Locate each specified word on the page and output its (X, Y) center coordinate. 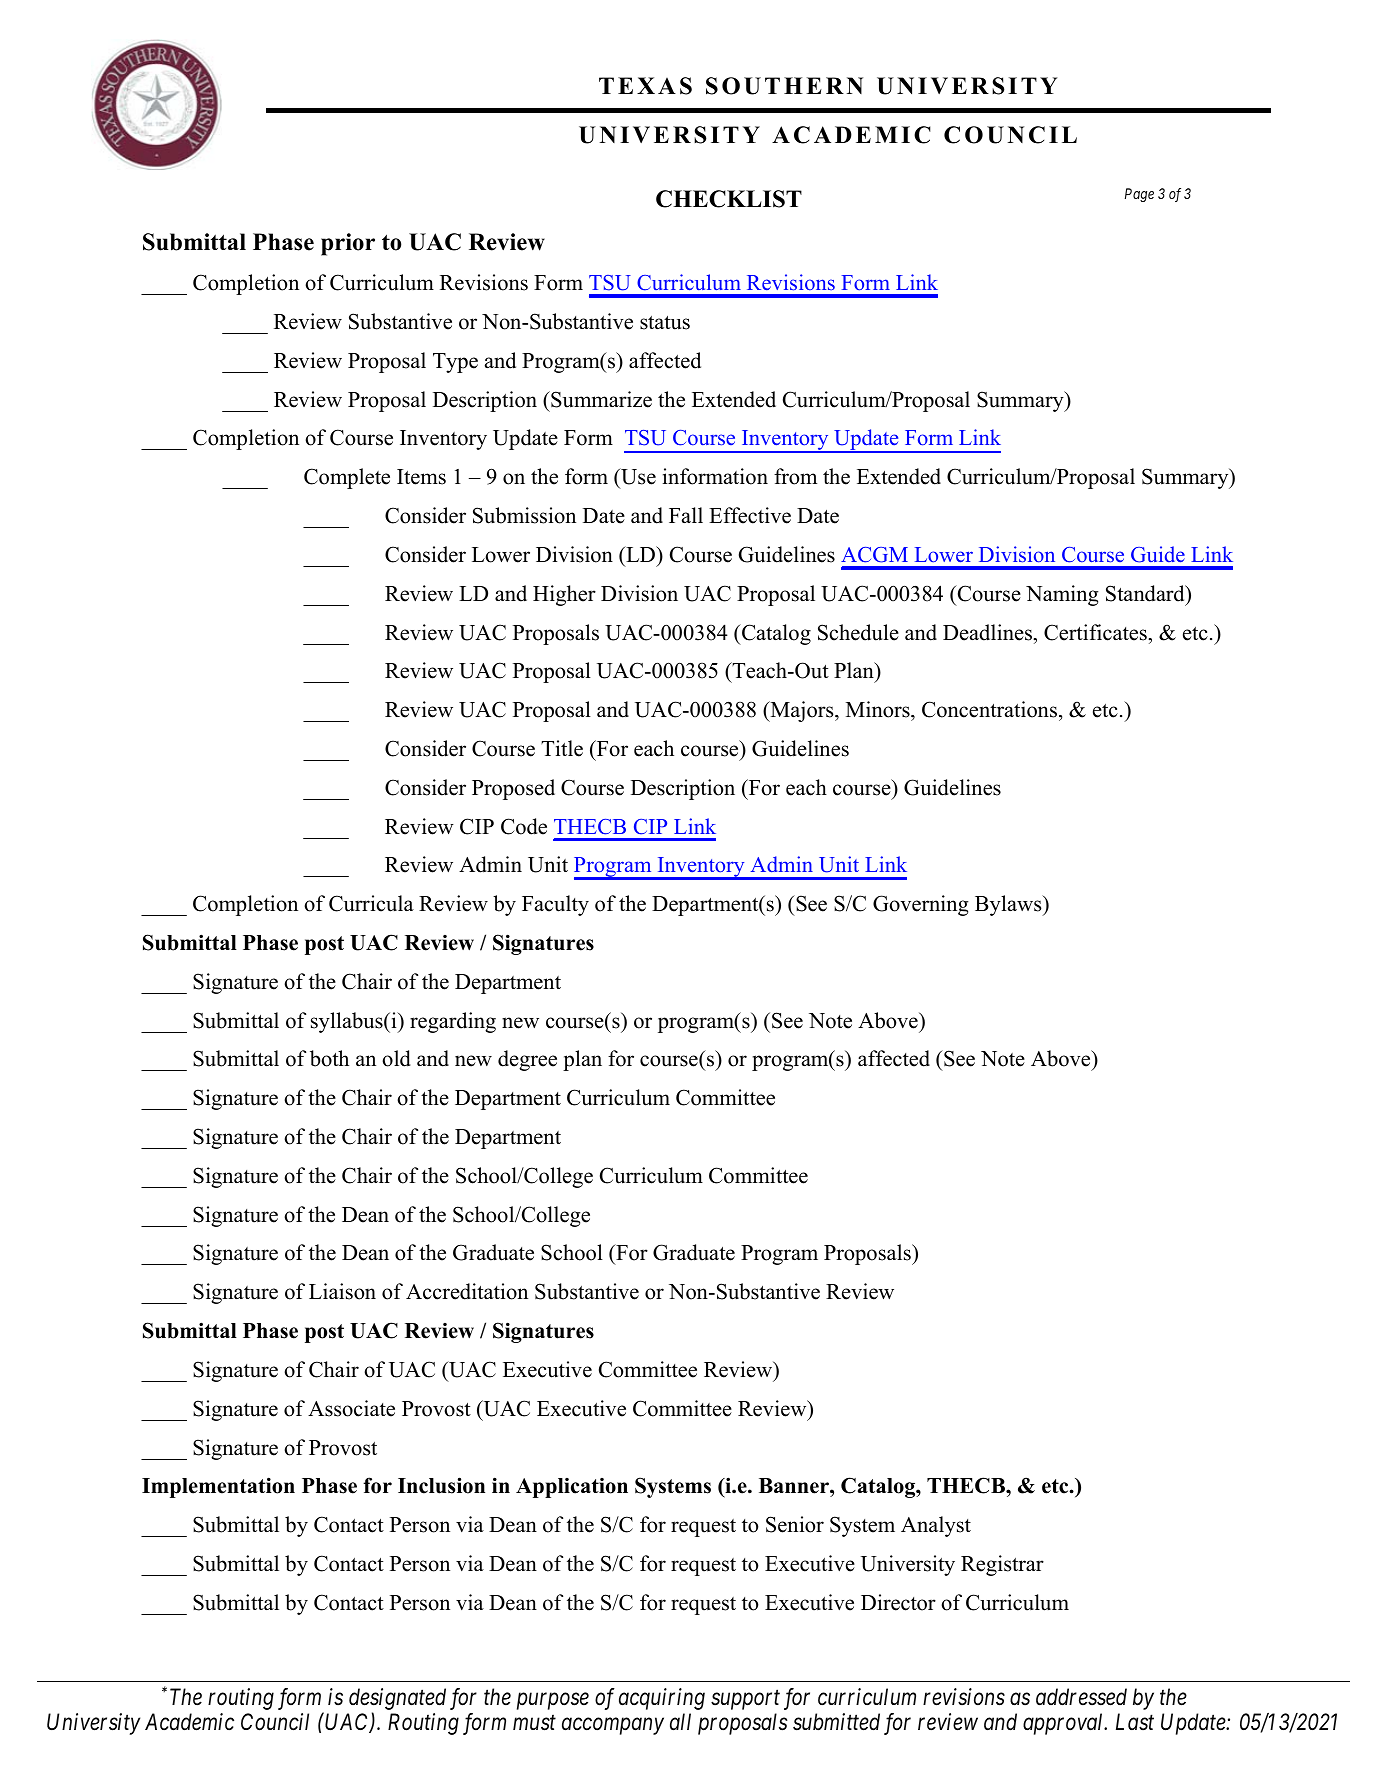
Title (562, 748)
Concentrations (989, 709)
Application (572, 1488)
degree (527, 1060)
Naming (1062, 595)
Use (637, 478)
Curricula (371, 903)
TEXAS (645, 86)
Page (1139, 195)
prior (348, 244)
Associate (351, 1408)
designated (397, 1699)
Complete (347, 478)
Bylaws (1009, 905)
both (329, 1058)
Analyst (936, 1526)
